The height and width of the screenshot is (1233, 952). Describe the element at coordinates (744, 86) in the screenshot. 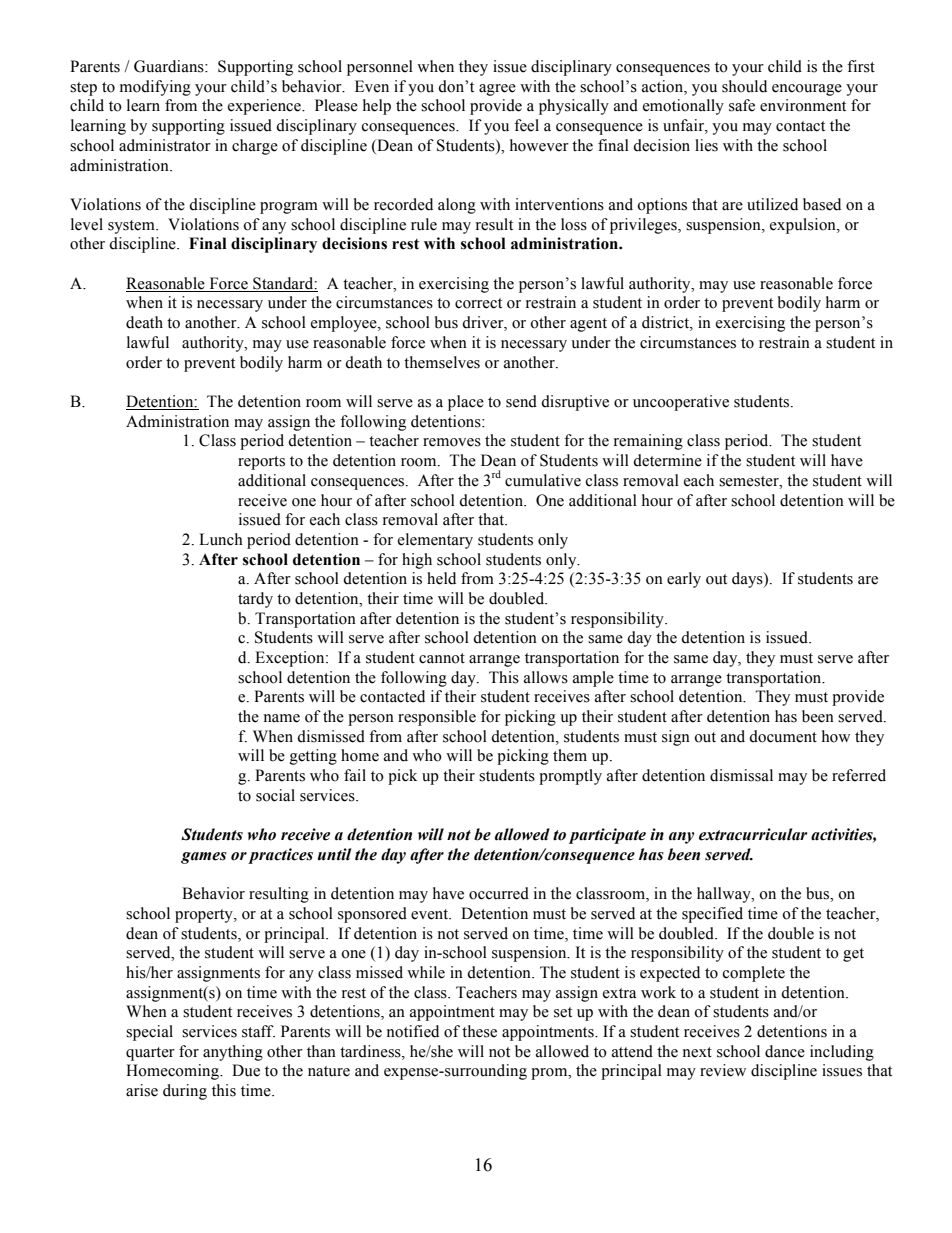

I see `should` at that location.
